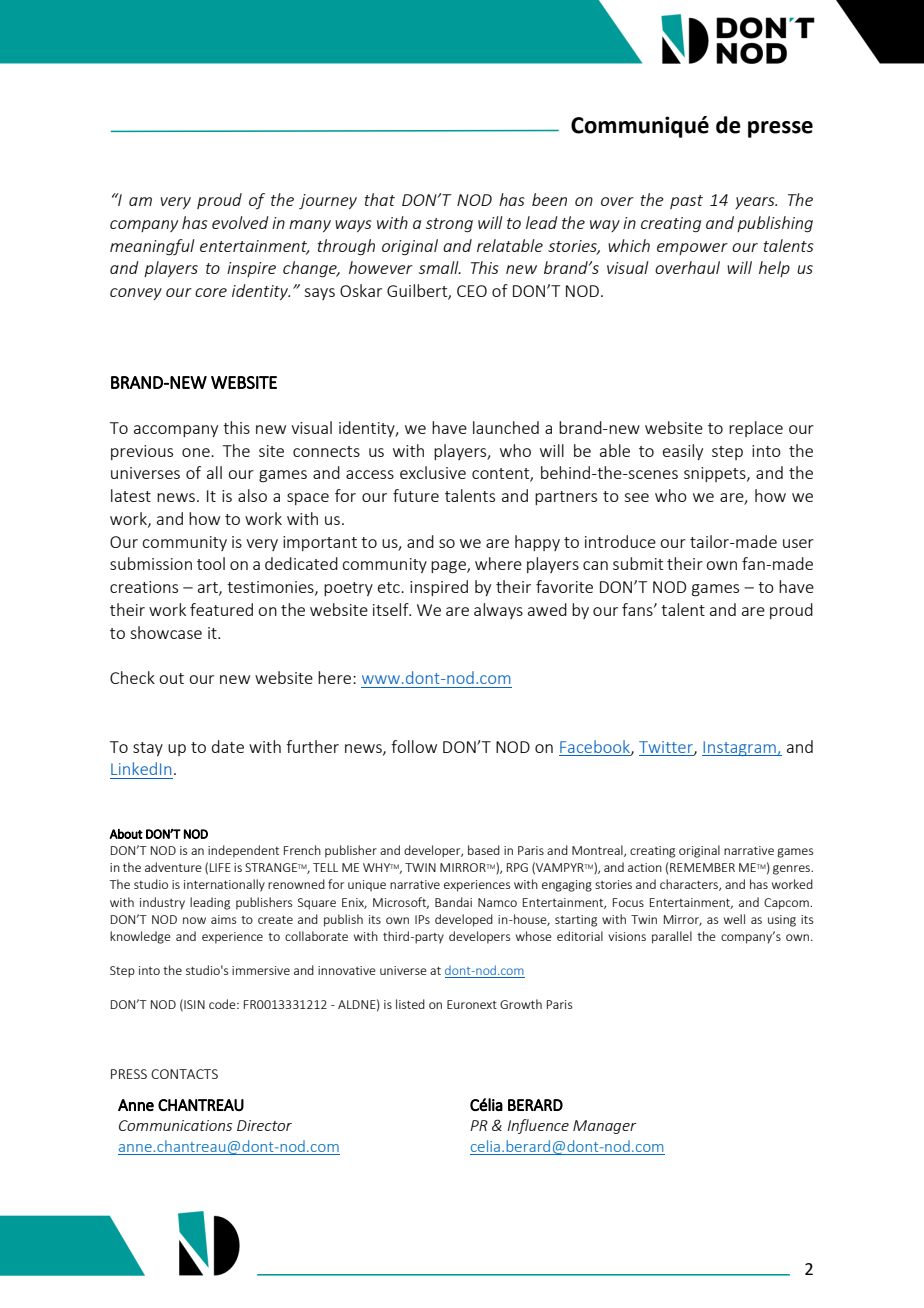 The height and width of the document is (1308, 924). What do you see at coordinates (224, 885) in the document?
I see `internationally` at bounding box center [224, 885].
